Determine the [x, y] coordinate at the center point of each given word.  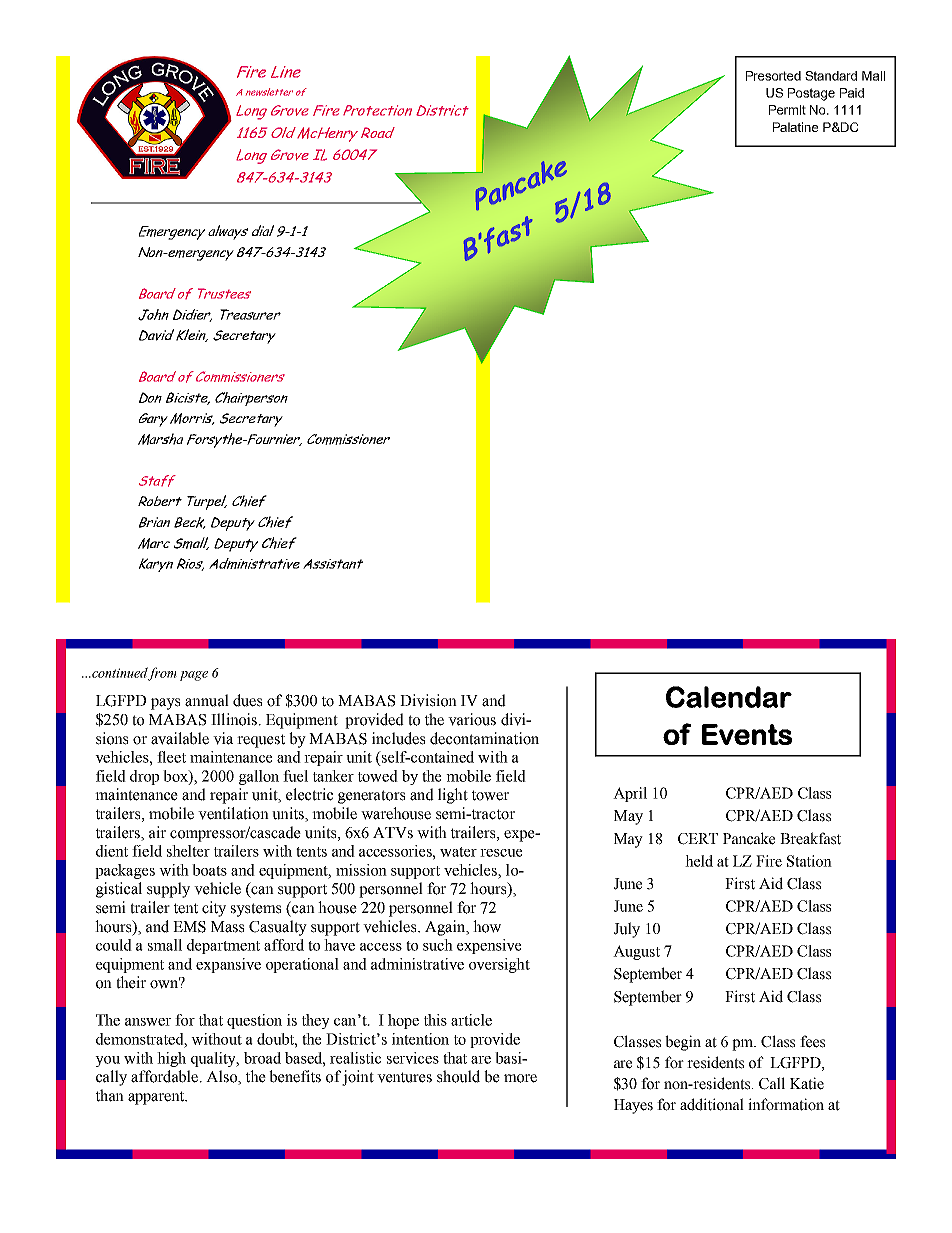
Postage [811, 94]
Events [747, 734]
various [472, 719]
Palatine [795, 127]
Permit [787, 110]
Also [222, 1077]
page [194, 676]
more [520, 1078]
